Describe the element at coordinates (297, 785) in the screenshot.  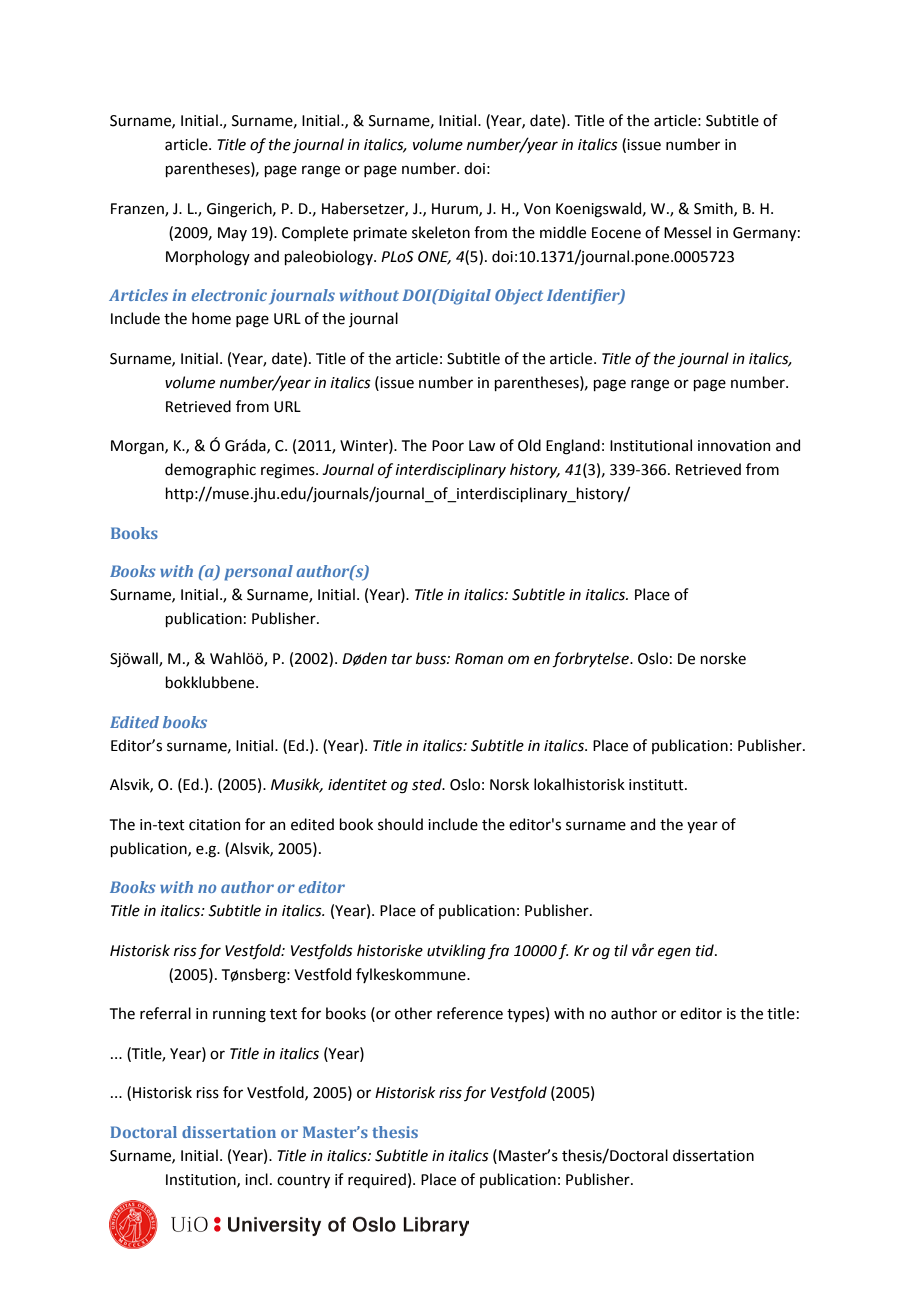
I see `Musikk` at that location.
